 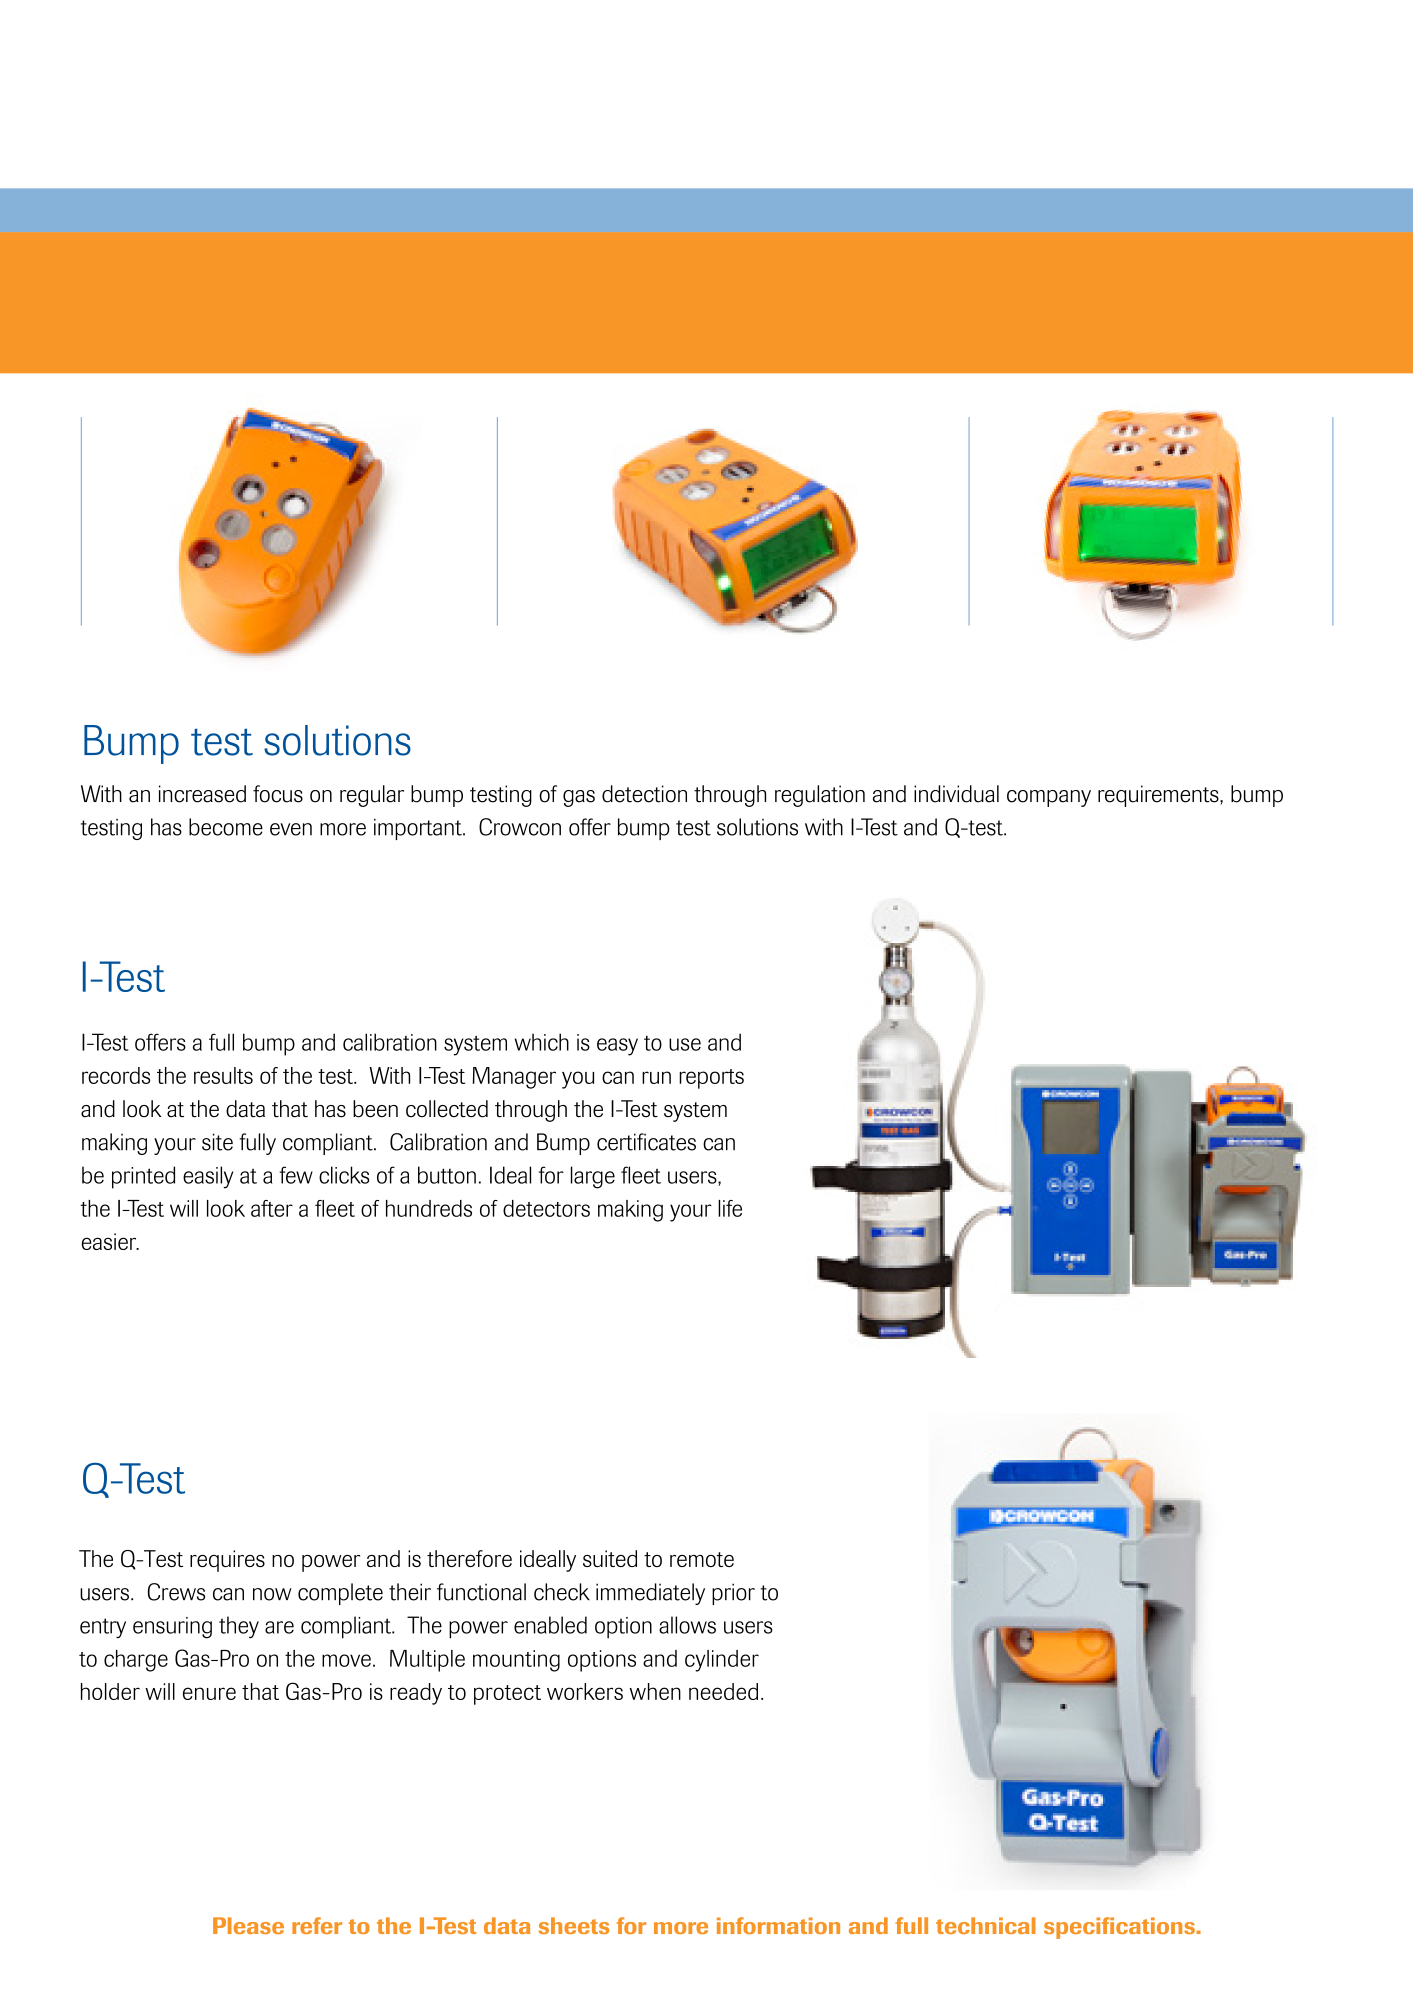 What do you see at coordinates (733, 1594) in the screenshot?
I see `prior` at bounding box center [733, 1594].
